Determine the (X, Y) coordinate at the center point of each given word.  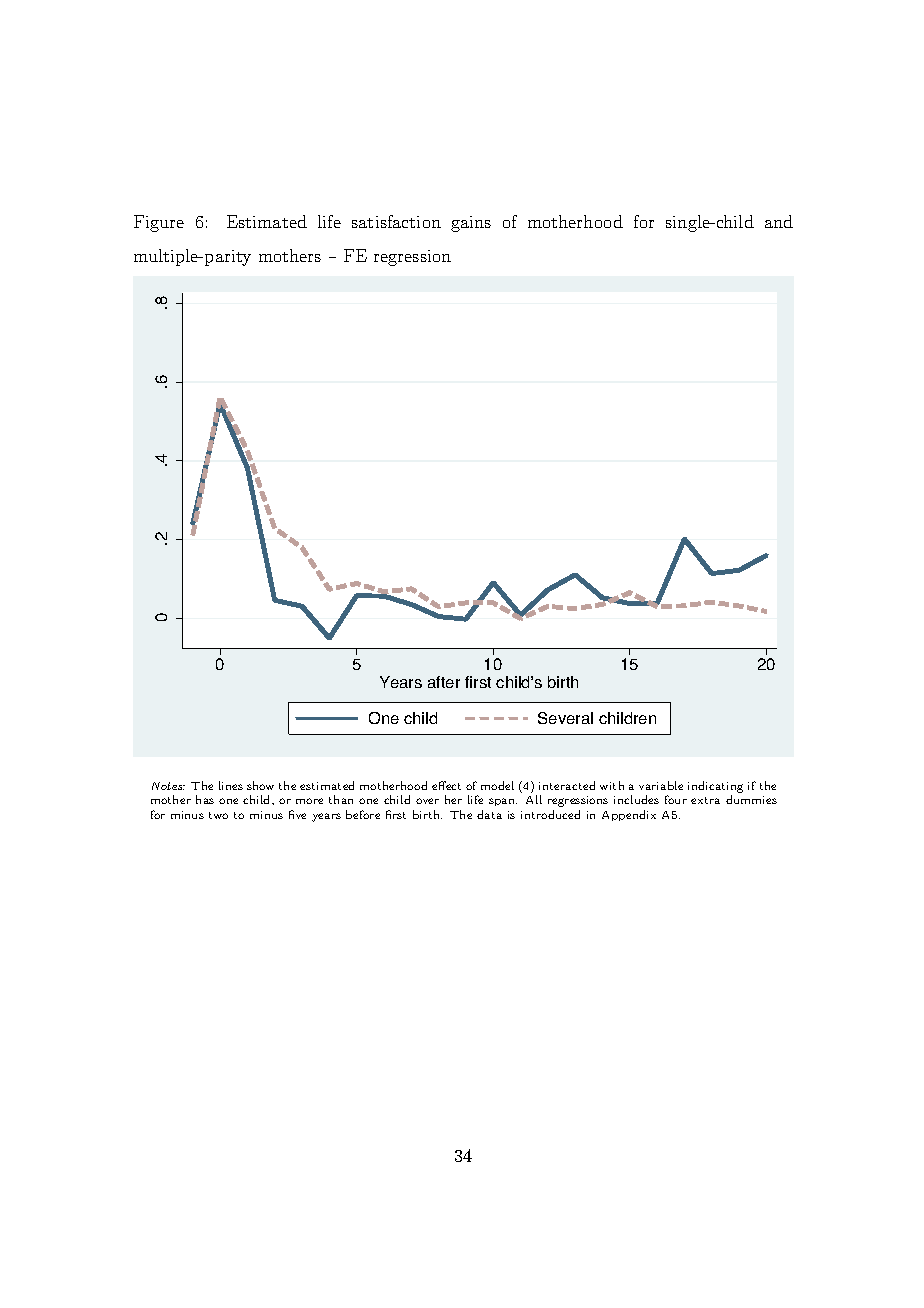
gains (471, 224)
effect (446, 785)
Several (565, 718)
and (779, 221)
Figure (159, 223)
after (444, 682)
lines (231, 785)
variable (661, 785)
